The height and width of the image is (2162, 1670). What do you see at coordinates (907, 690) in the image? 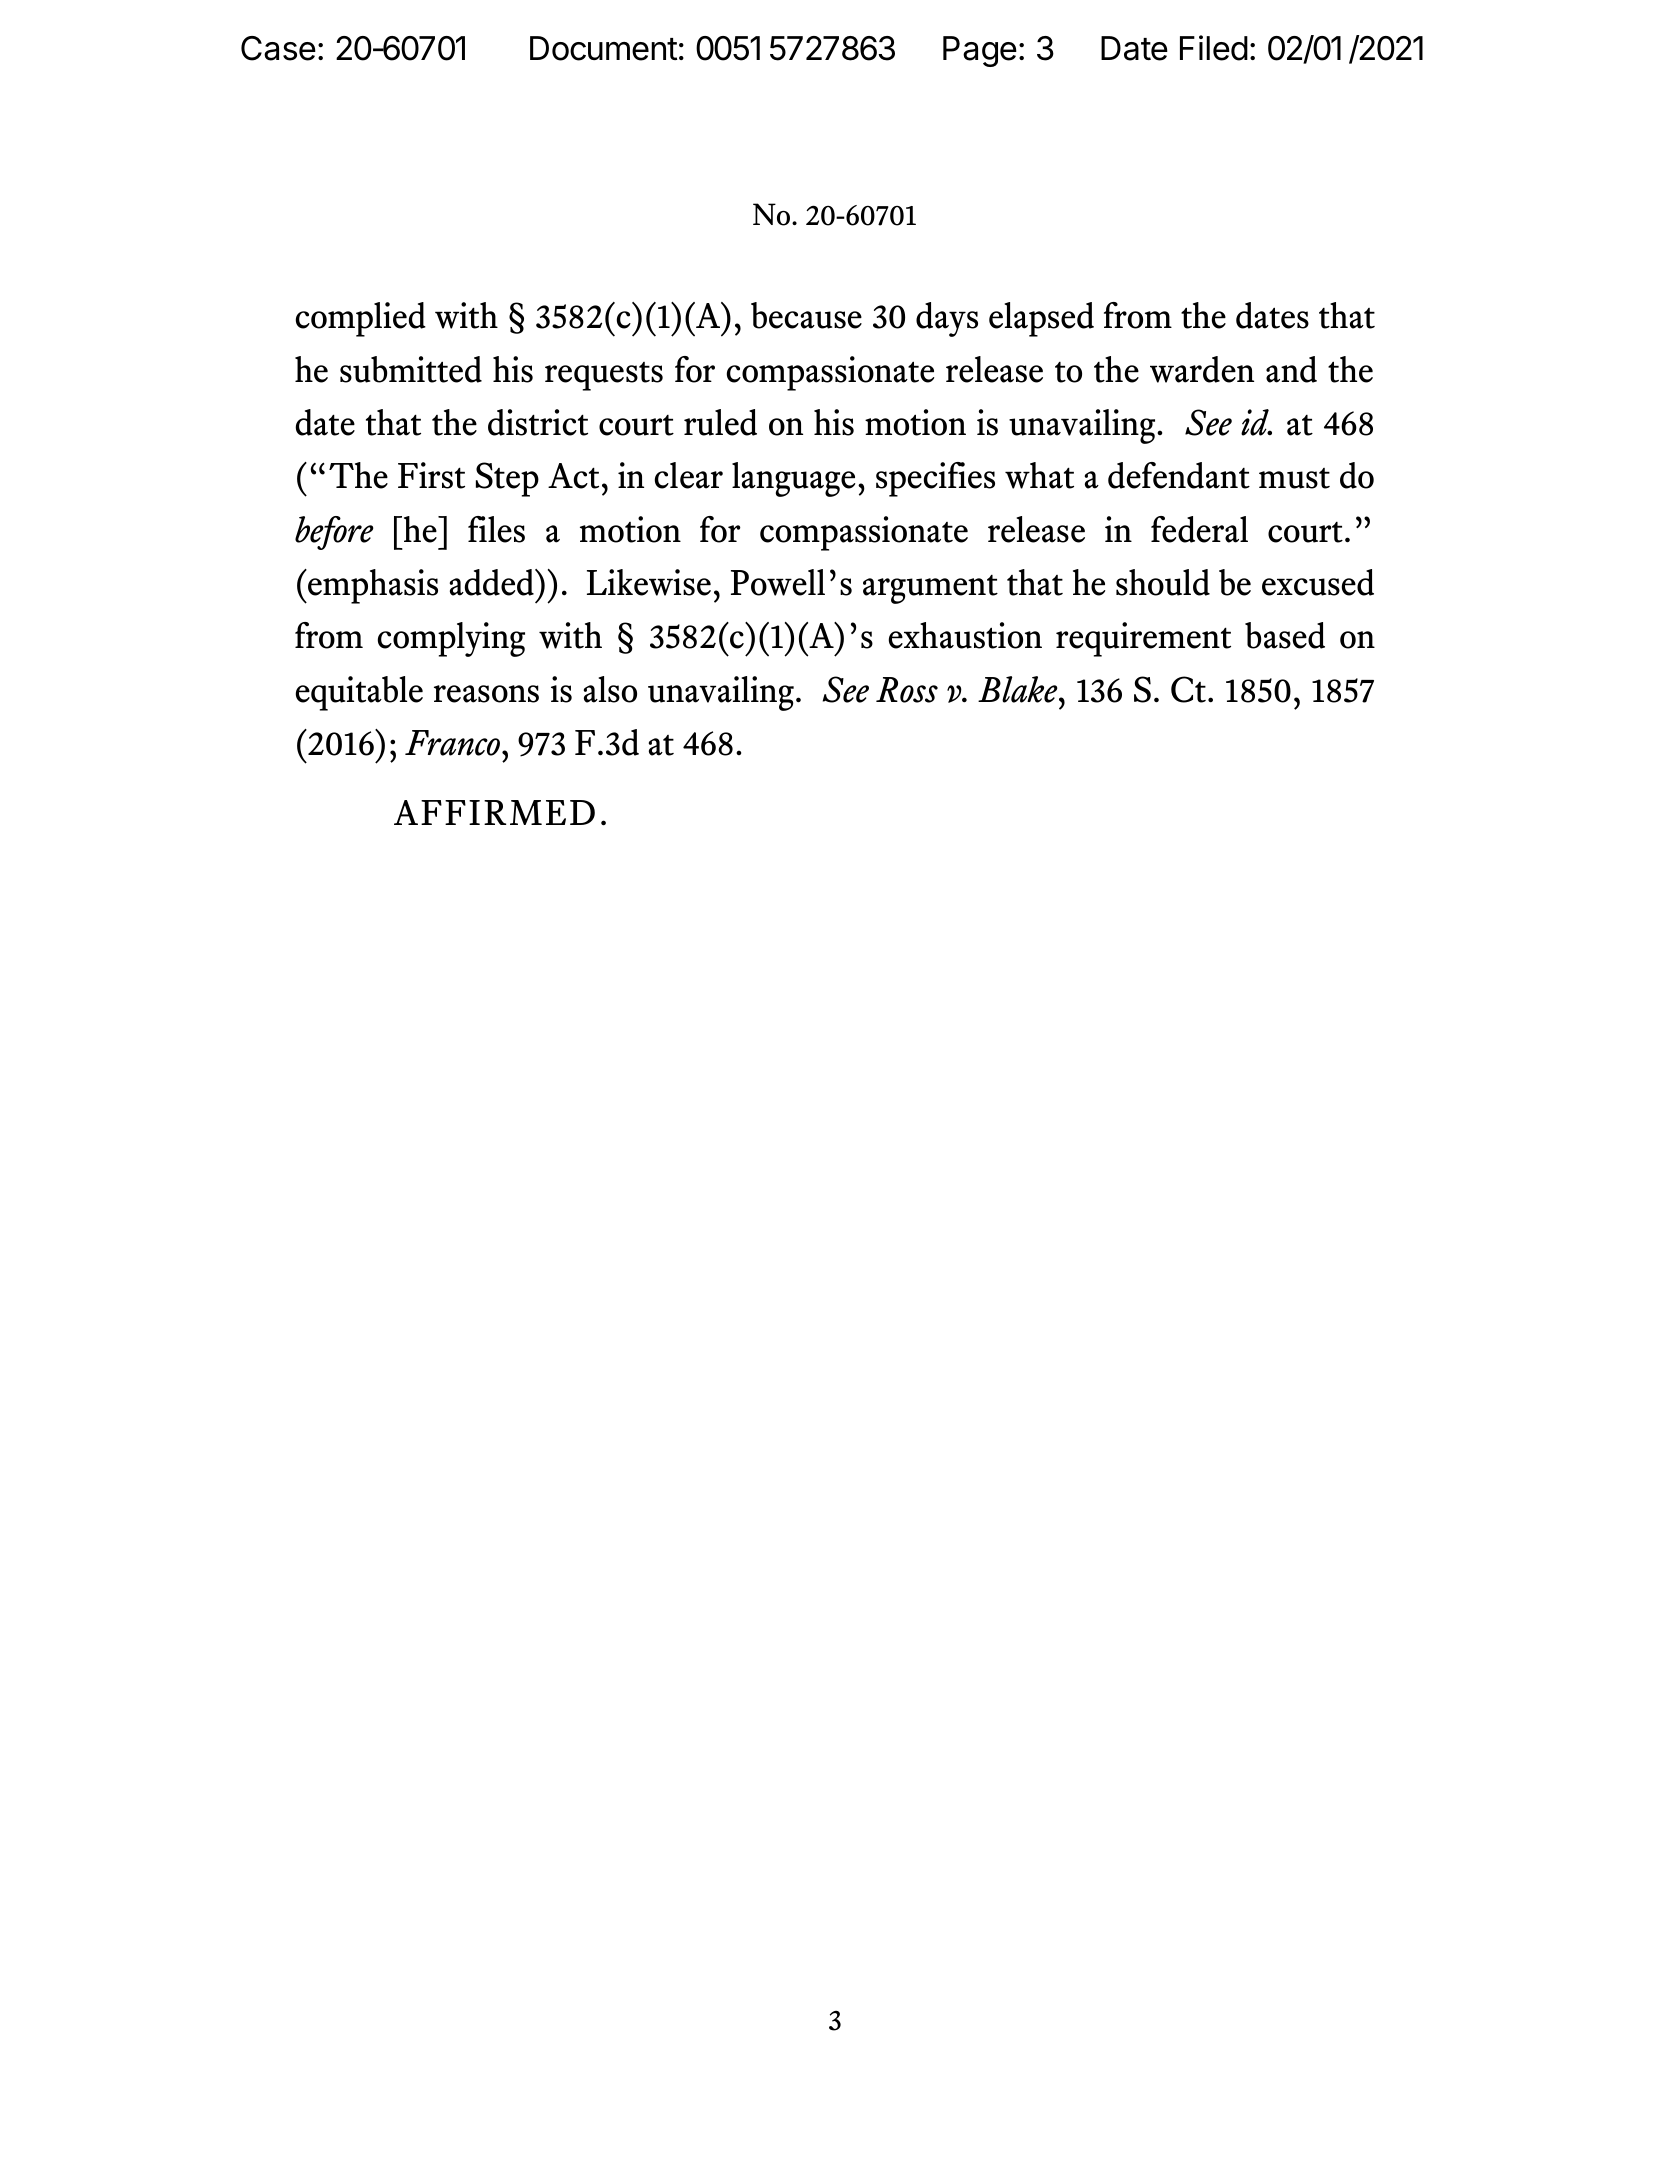
I see `Ross` at bounding box center [907, 690].
